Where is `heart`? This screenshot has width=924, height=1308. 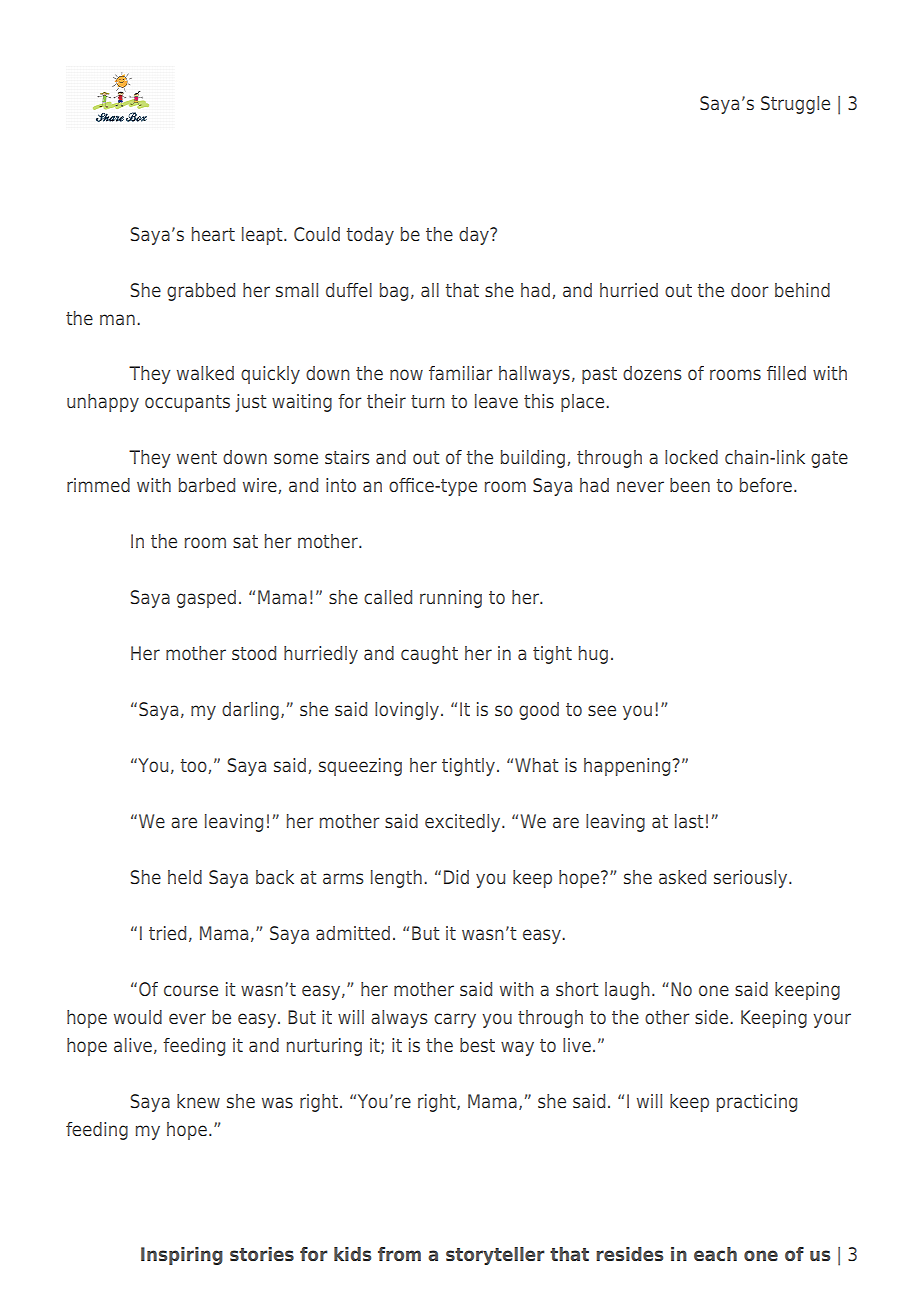
heart is located at coordinates (213, 234).
